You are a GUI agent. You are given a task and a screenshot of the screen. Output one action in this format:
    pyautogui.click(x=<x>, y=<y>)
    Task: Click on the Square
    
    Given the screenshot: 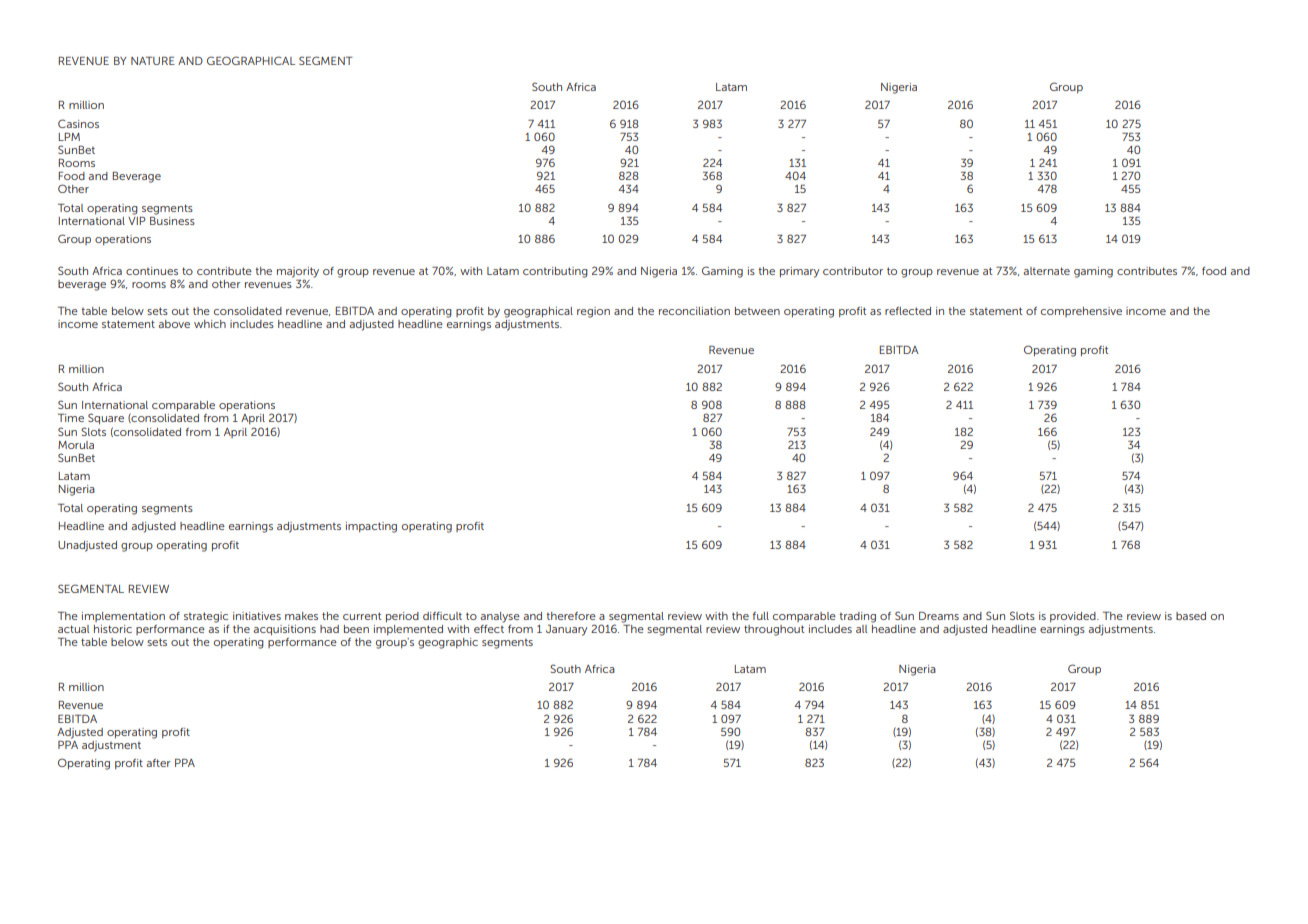 What is the action you would take?
    pyautogui.click(x=106, y=419)
